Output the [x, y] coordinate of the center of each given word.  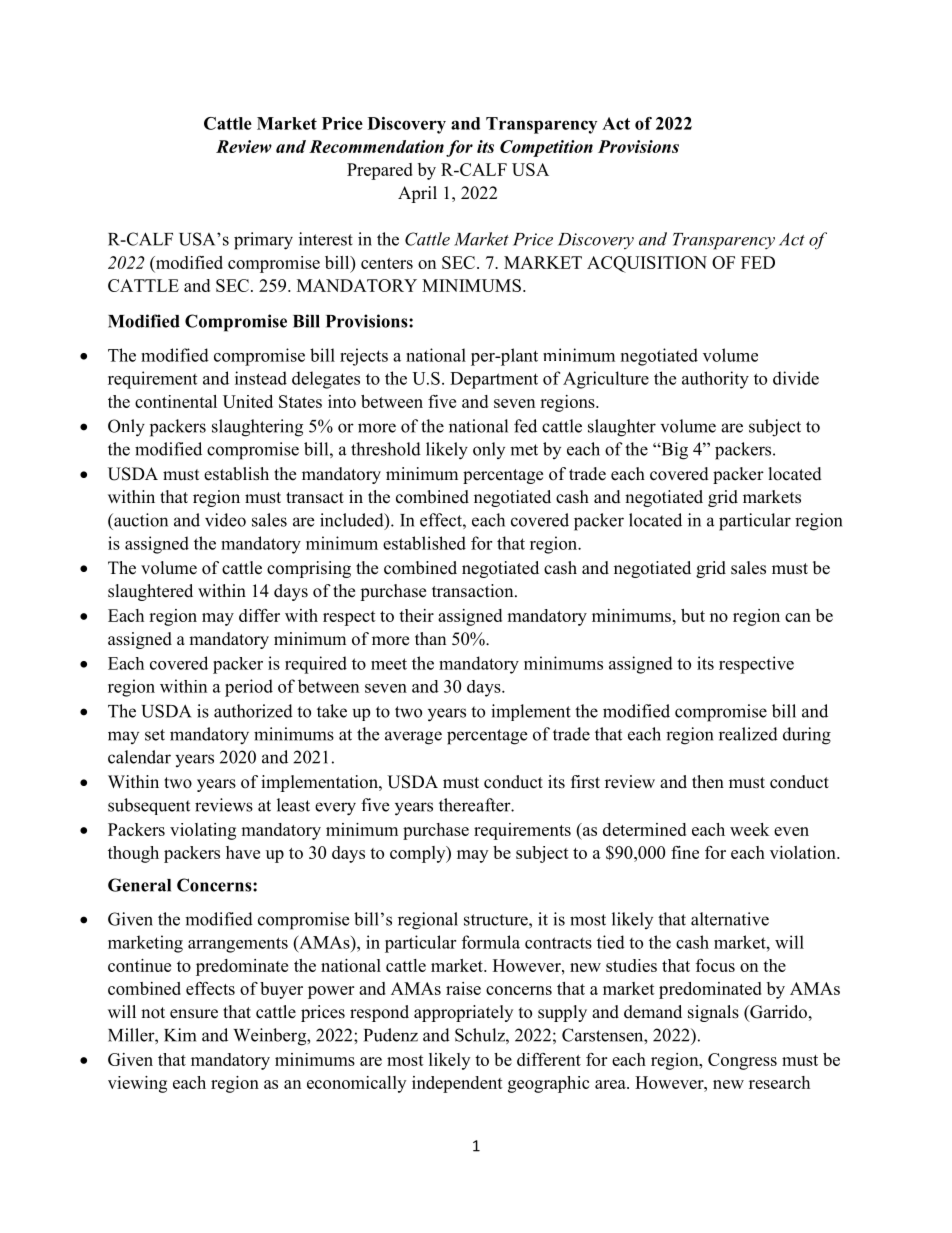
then [708, 782]
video [225, 520]
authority [715, 380]
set [155, 735]
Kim [180, 1035]
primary [263, 241]
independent [457, 1084]
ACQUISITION [647, 264]
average [413, 738]
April [417, 194]
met [524, 450]
